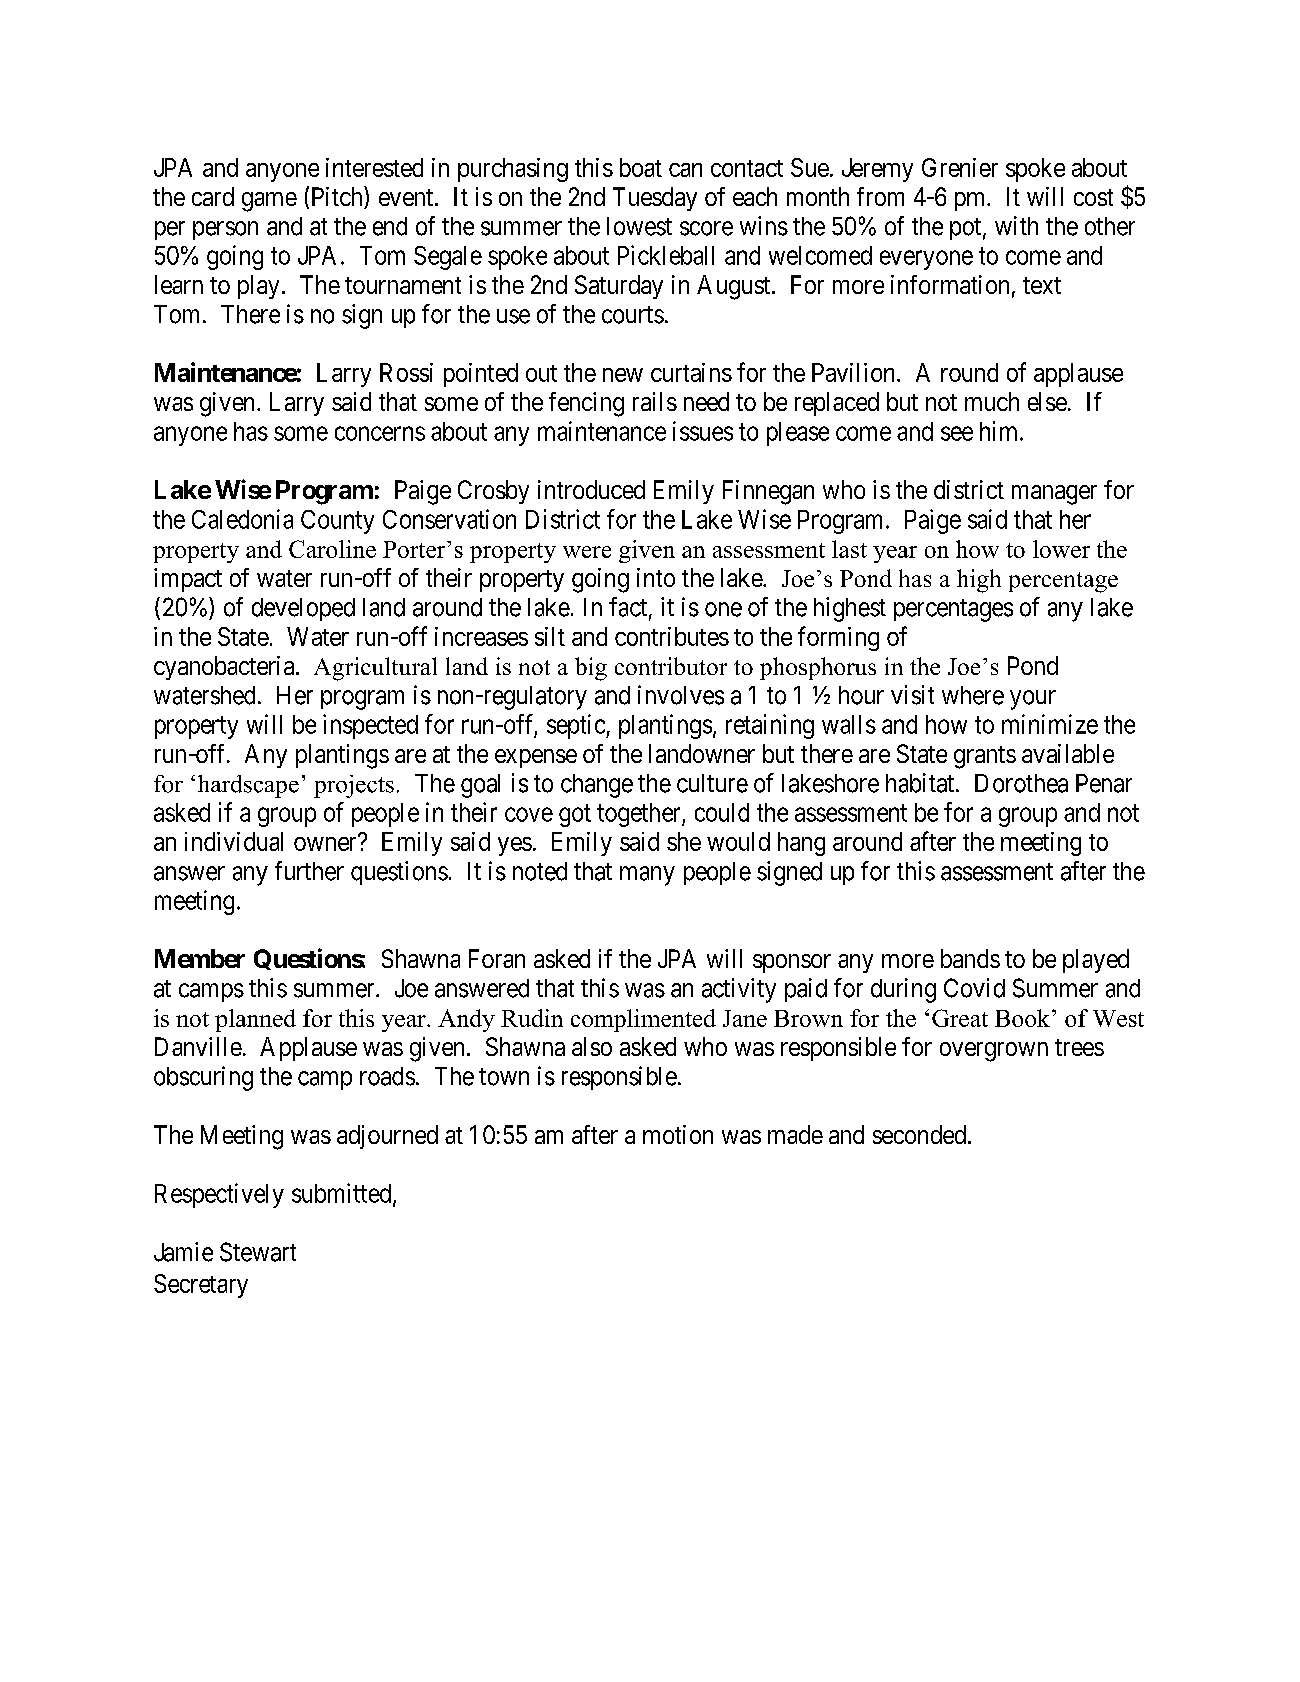 This screenshot has height=1682, width=1300. What do you see at coordinates (919, 1134) in the screenshot?
I see `seconded` at bounding box center [919, 1134].
